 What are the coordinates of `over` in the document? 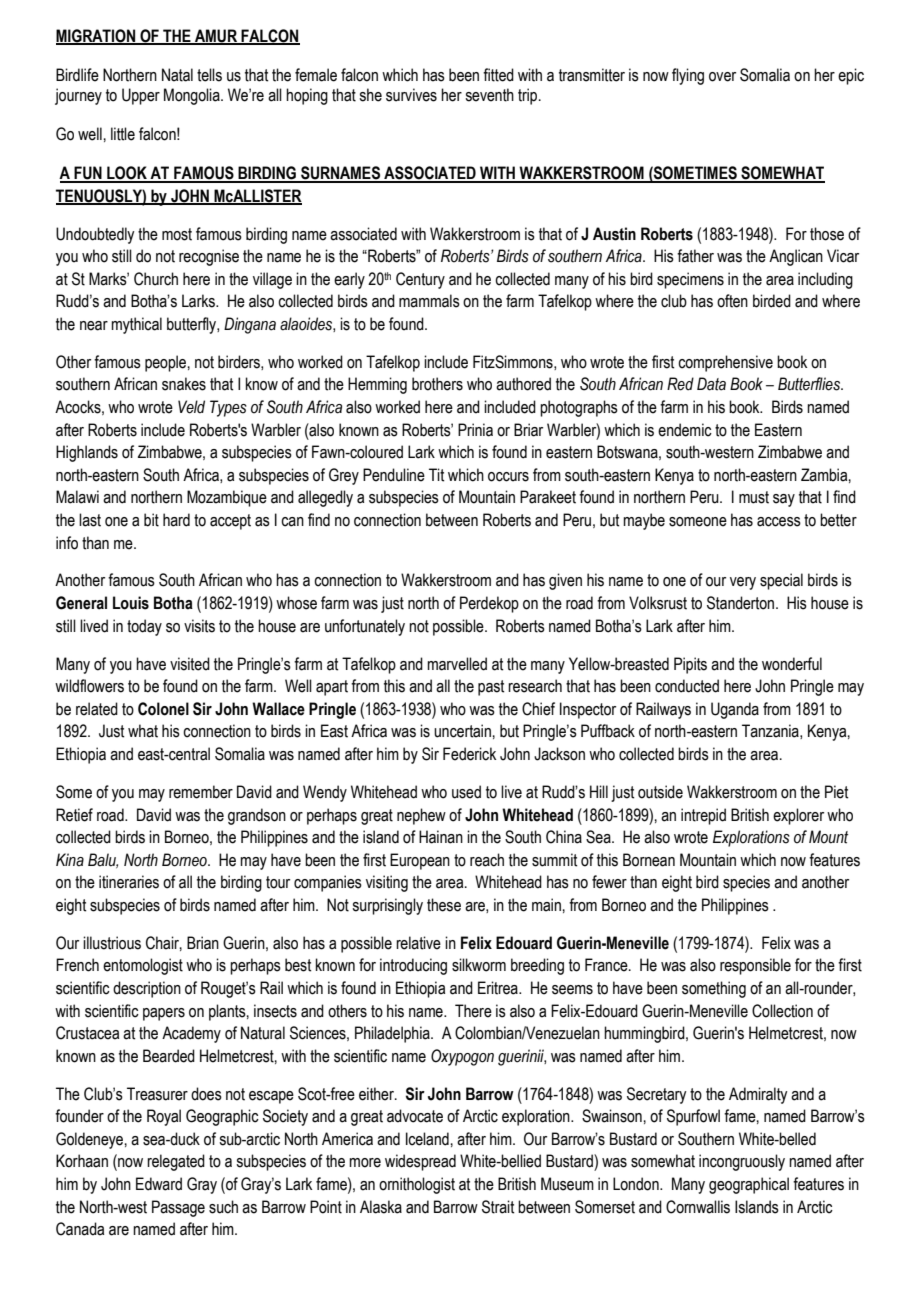 It's located at (722, 77).
